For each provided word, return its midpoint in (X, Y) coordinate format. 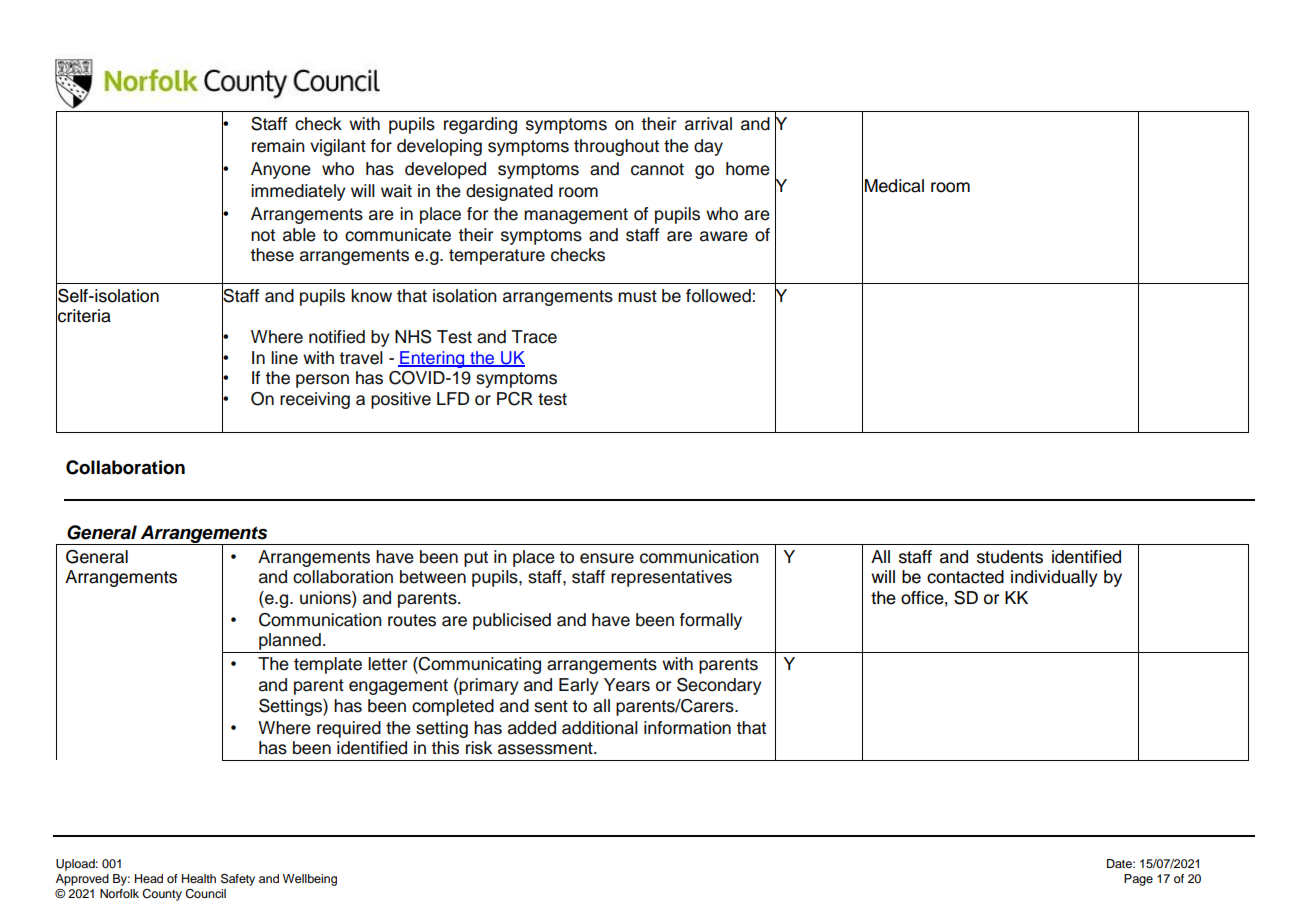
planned (290, 641)
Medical (894, 186)
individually (1054, 578)
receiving (315, 400)
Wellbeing (310, 880)
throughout (616, 147)
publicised (512, 621)
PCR (515, 399)
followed (719, 296)
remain (278, 146)
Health (199, 878)
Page (1138, 880)
